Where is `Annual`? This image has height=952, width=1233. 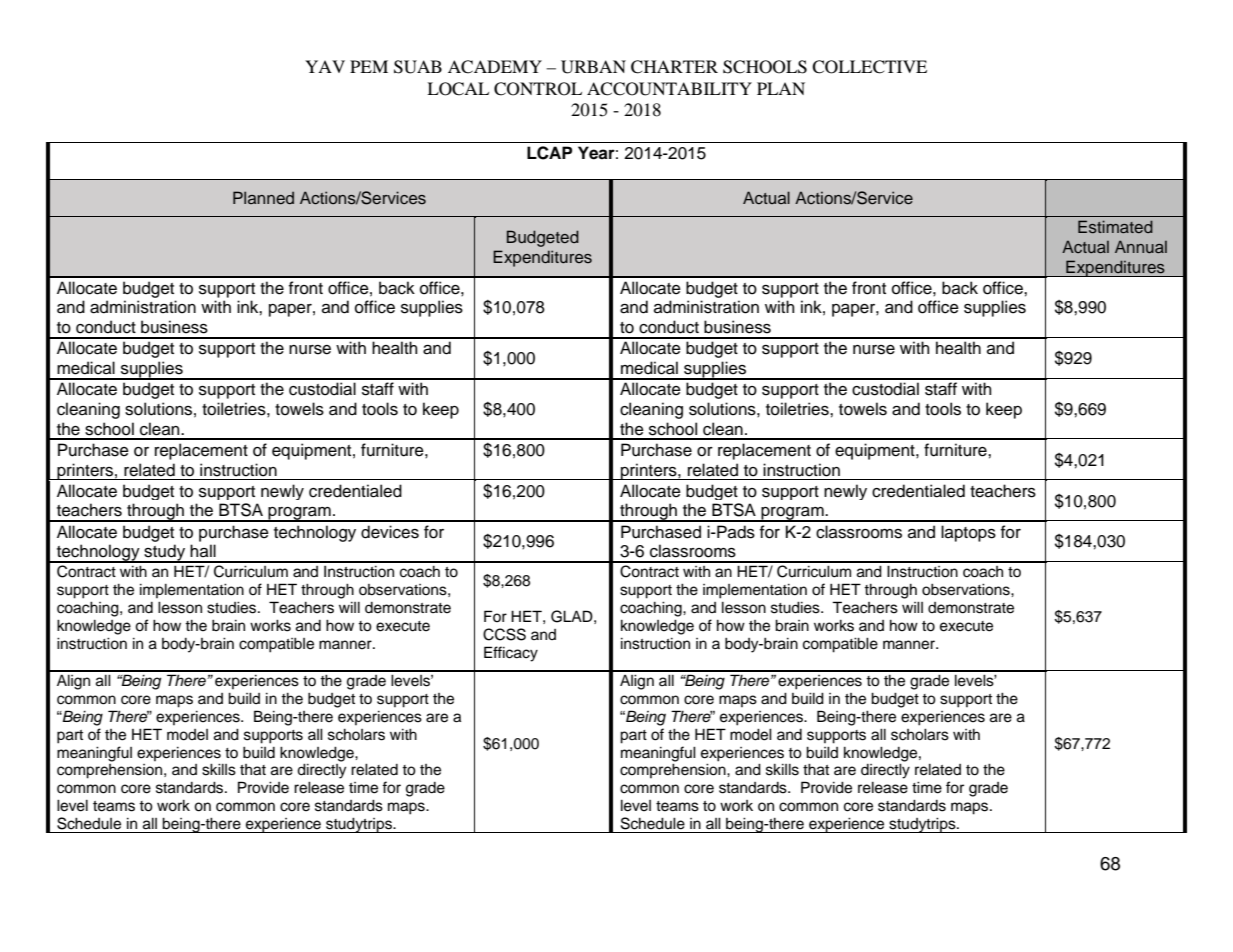
Annual is located at coordinates (1141, 246).
